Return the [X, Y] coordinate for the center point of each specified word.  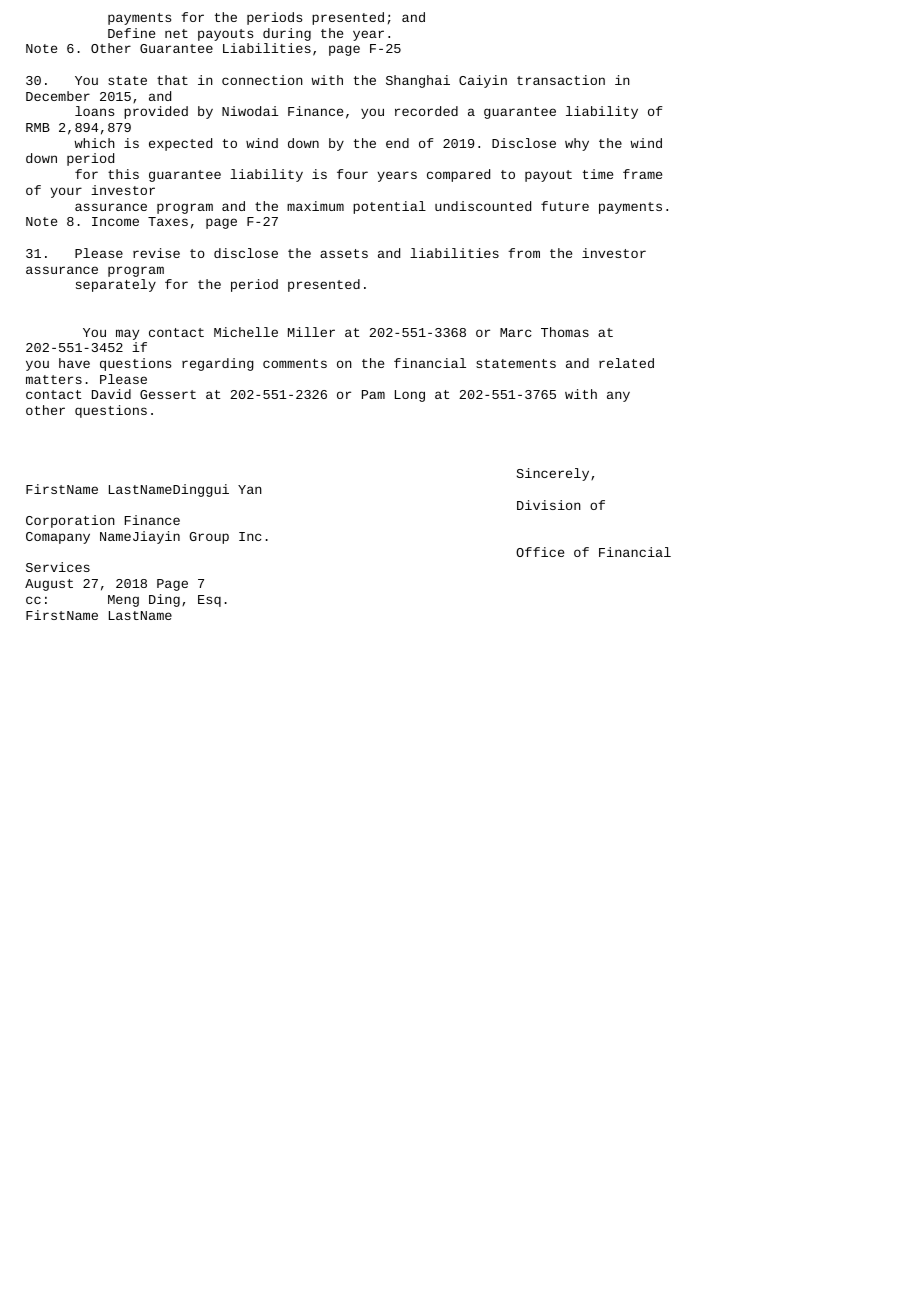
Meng [123, 601]
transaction [561, 80]
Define [131, 33]
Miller [311, 332]
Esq [209, 601]
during [287, 34]
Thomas [565, 332]
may [127, 334]
